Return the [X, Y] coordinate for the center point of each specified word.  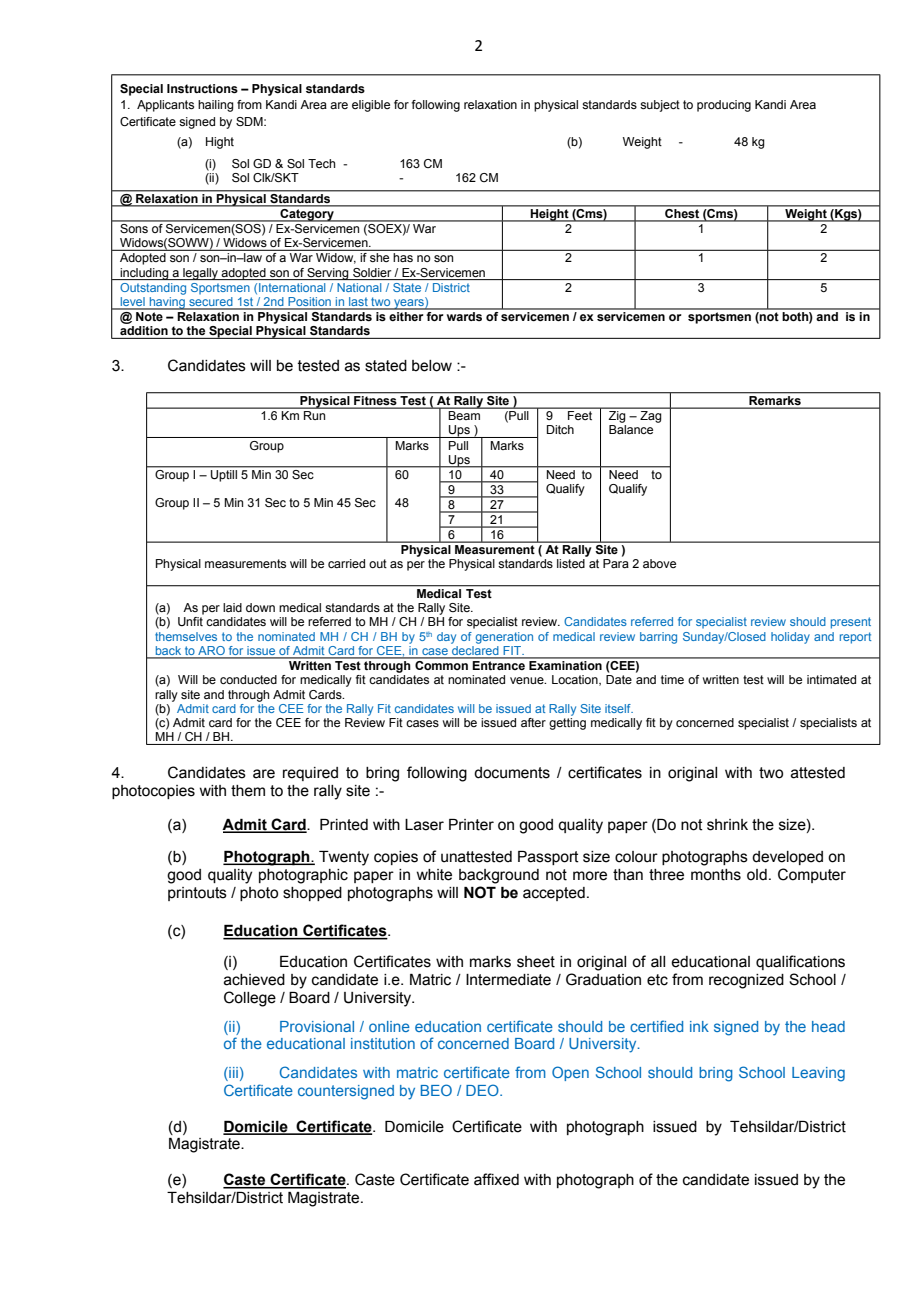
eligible [371, 106]
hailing [216, 106]
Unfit [190, 621]
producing [724, 106]
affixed [496, 1179]
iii [232, 1074]
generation [504, 638]
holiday [790, 638]
